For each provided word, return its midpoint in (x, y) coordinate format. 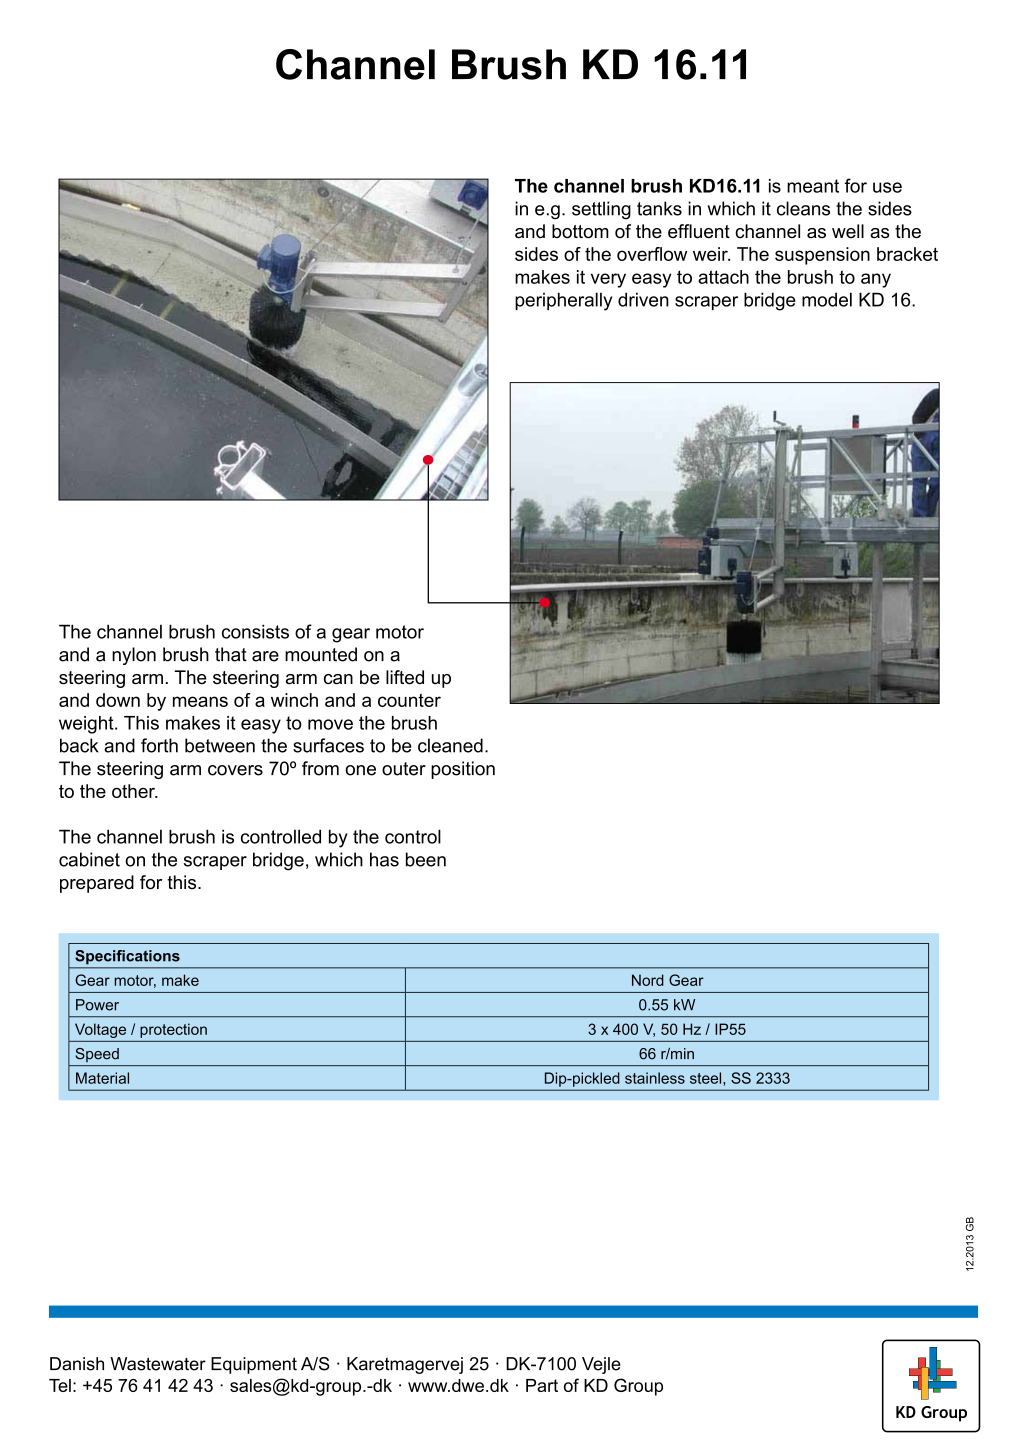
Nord (648, 980)
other (134, 791)
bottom (580, 231)
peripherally (563, 301)
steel (707, 1078)
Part (542, 1385)
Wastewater (158, 1364)
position (463, 770)
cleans (803, 208)
